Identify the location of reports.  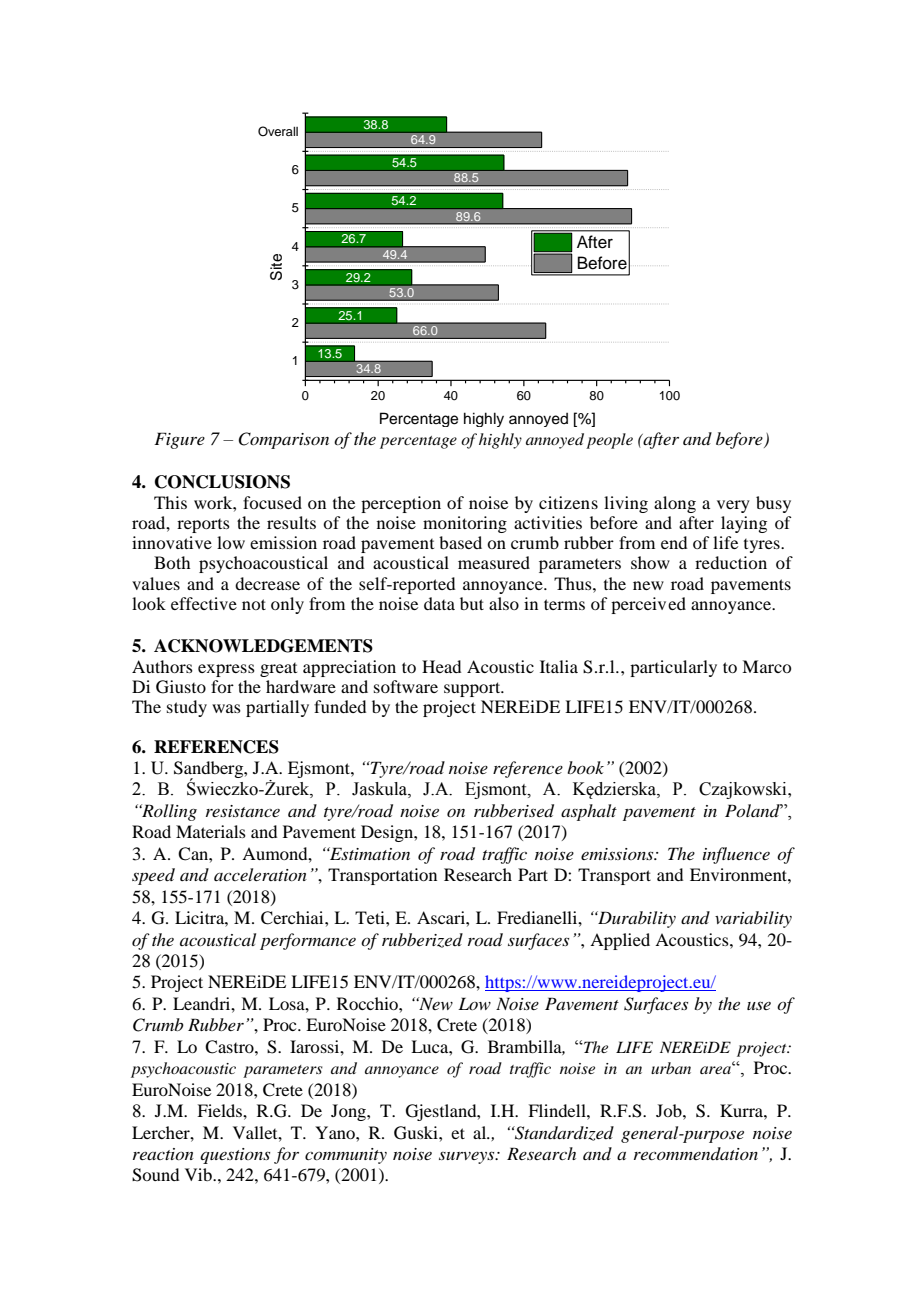
(203, 526).
